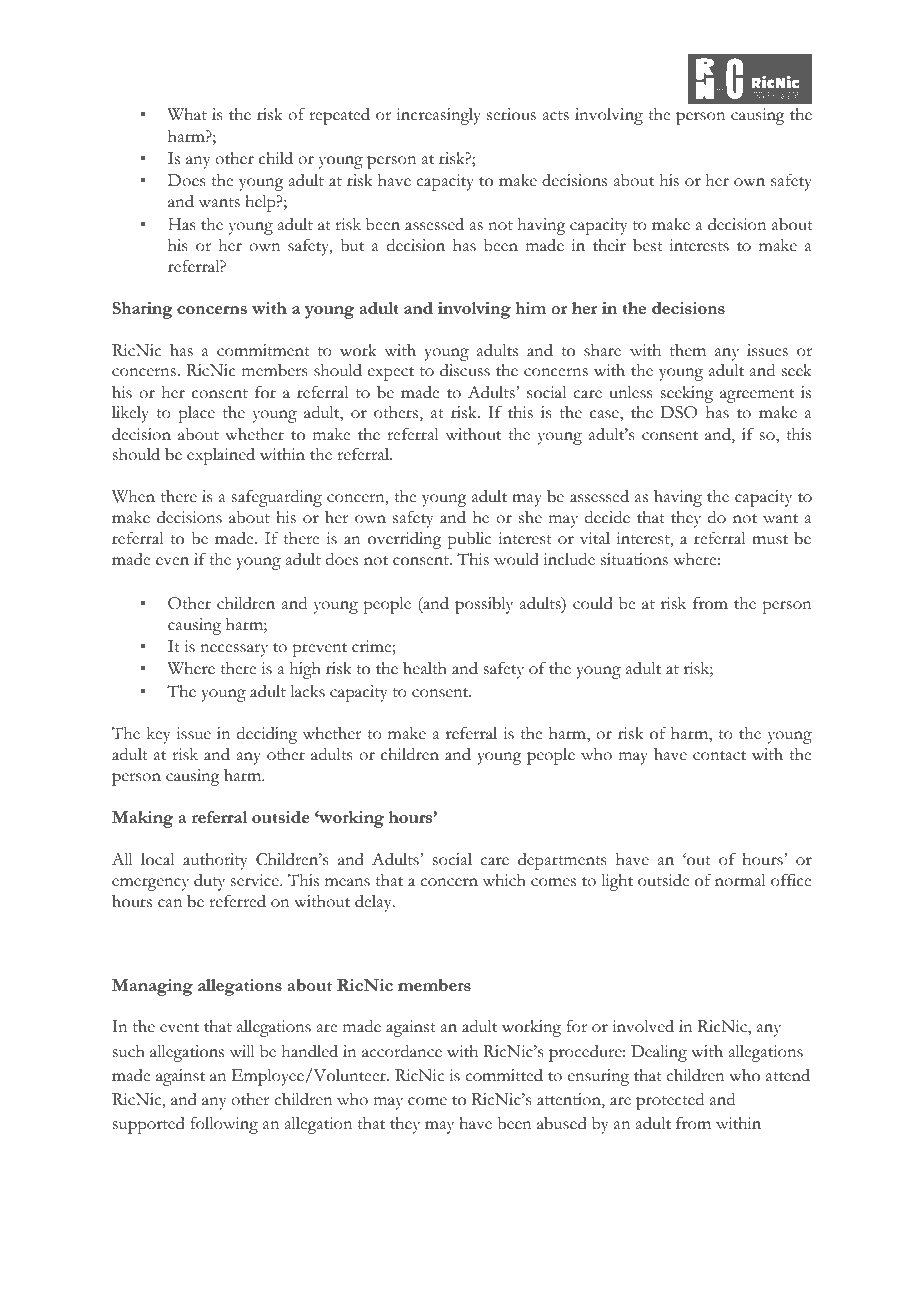 The height and width of the screenshot is (1308, 924). Describe the element at coordinates (648, 245) in the screenshot. I see `best` at that location.
